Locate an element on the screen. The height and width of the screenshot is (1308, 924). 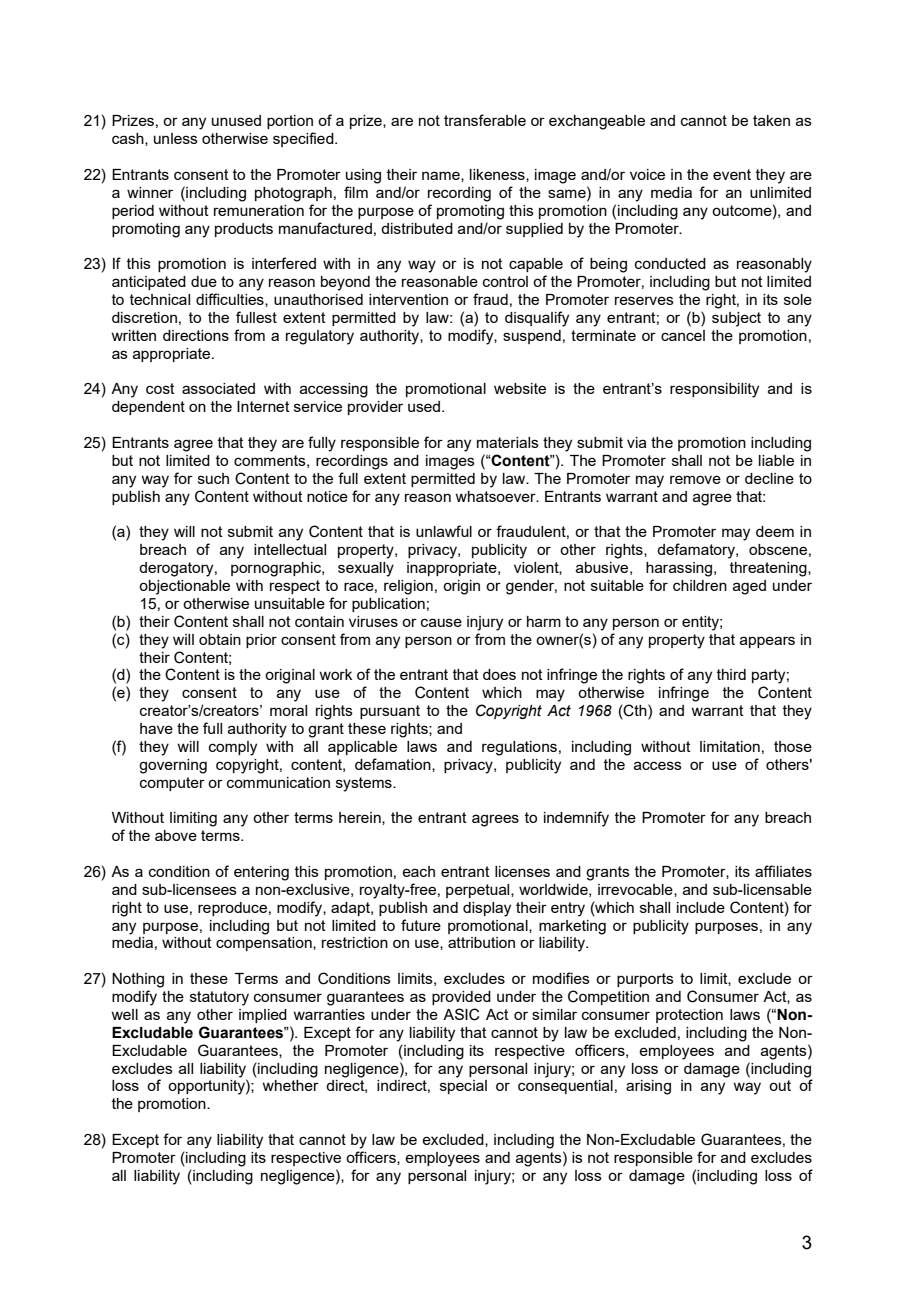
implied is located at coordinates (263, 1016).
